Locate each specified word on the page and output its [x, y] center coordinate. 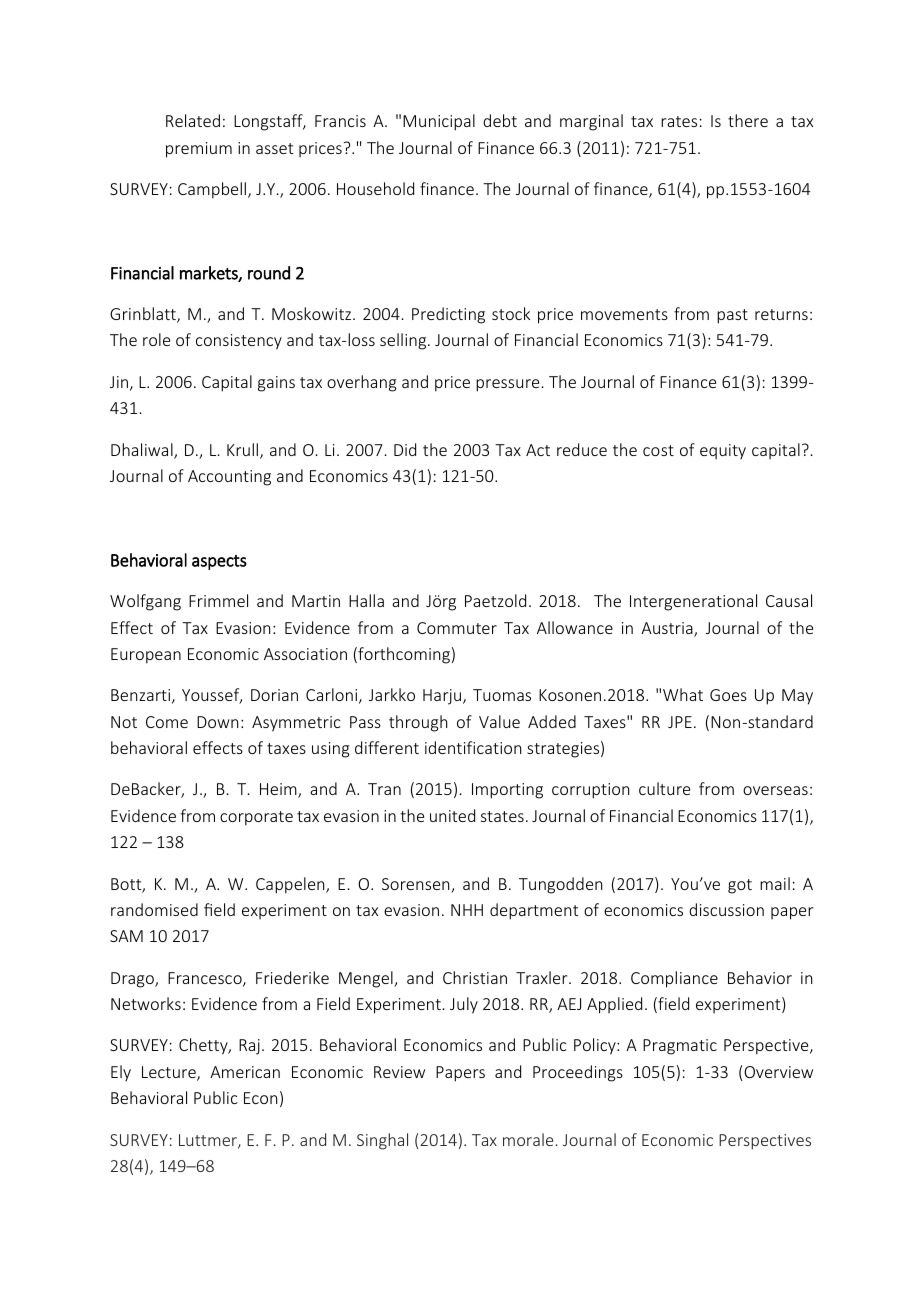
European [146, 656]
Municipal [439, 122]
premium [199, 150]
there [748, 120]
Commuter [457, 628]
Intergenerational [693, 602]
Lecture [170, 1073]
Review [399, 1072]
